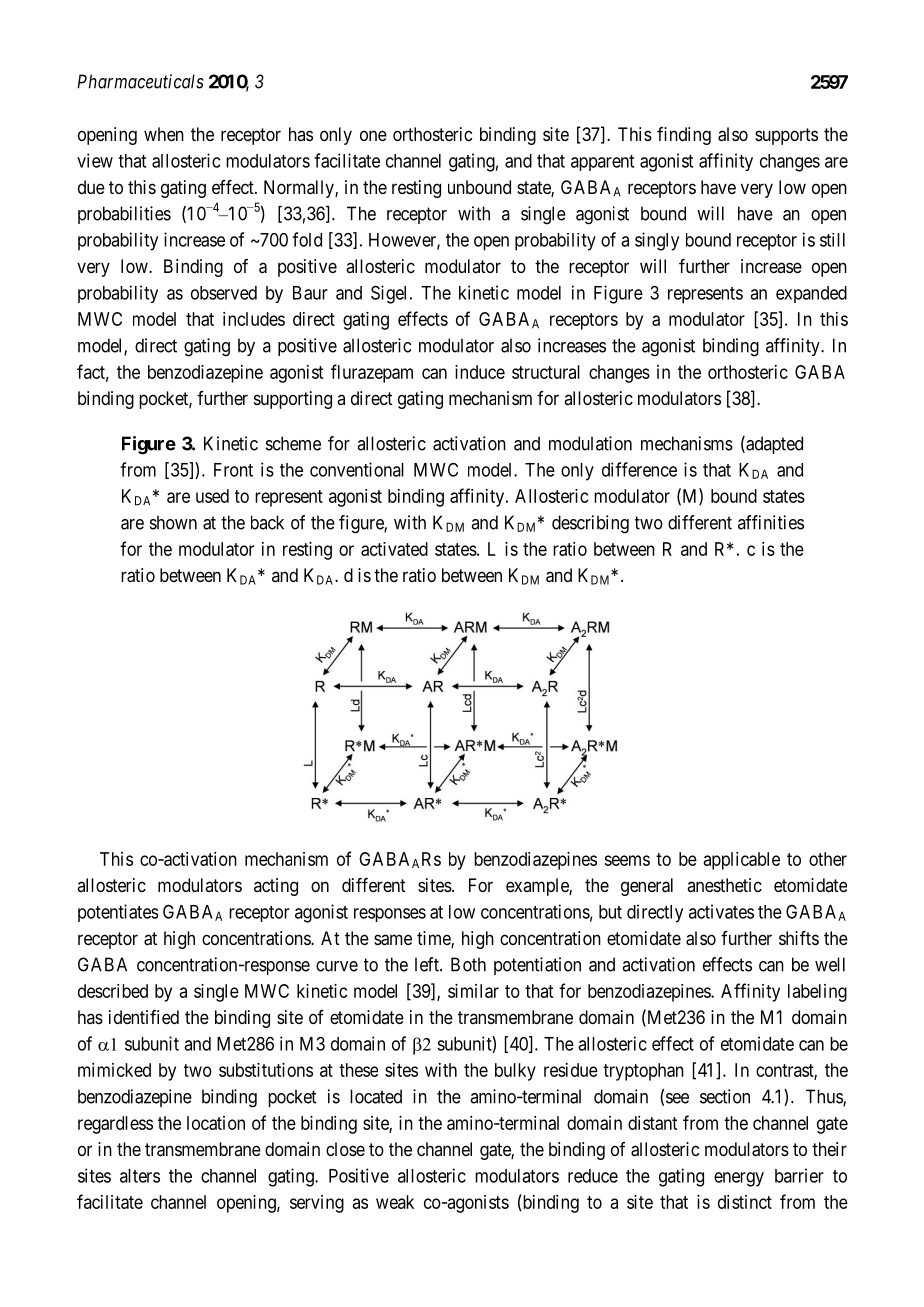  What do you see at coordinates (173, 522) in the screenshot?
I see `shown` at bounding box center [173, 522].
